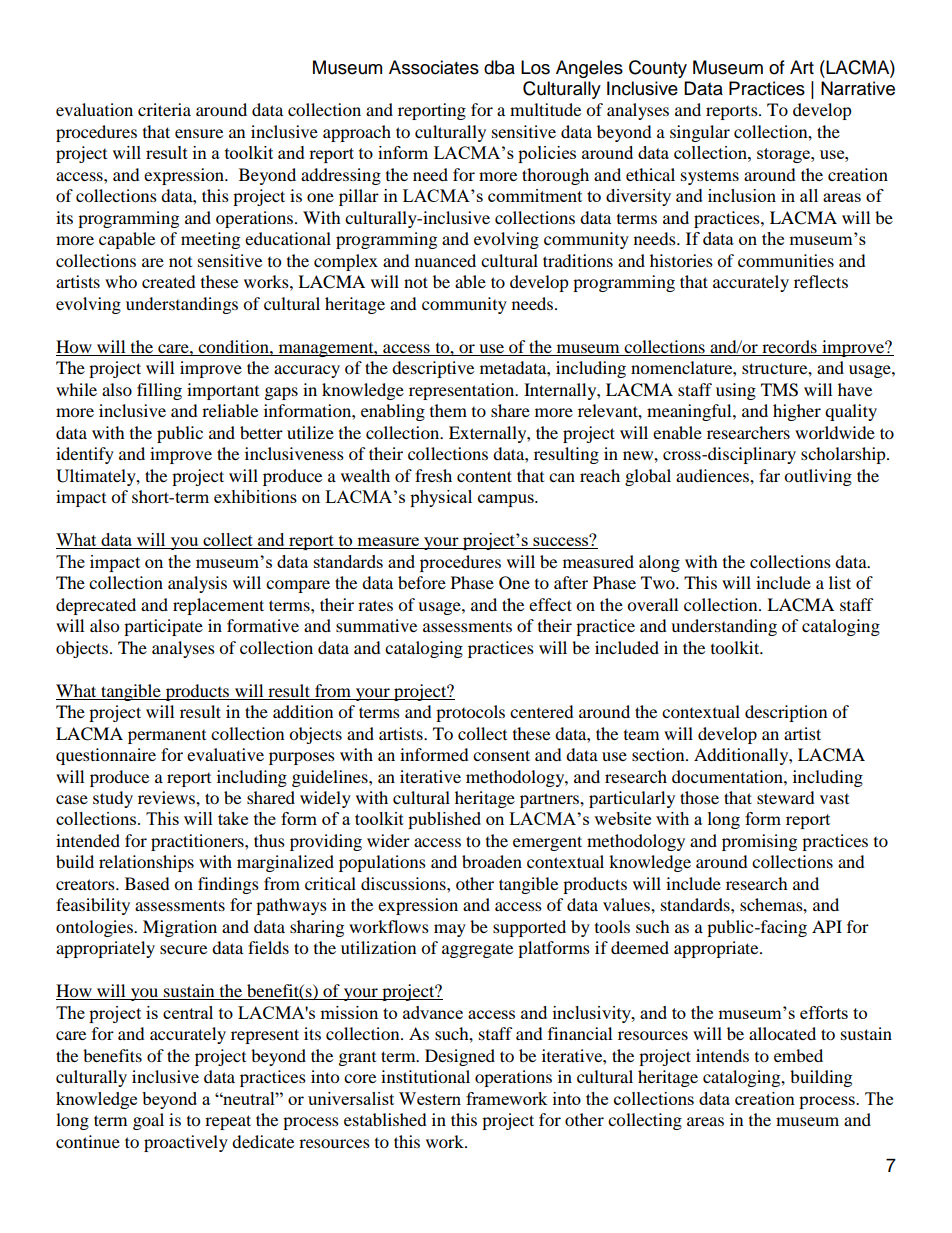  I want to click on before, so click(422, 582).
